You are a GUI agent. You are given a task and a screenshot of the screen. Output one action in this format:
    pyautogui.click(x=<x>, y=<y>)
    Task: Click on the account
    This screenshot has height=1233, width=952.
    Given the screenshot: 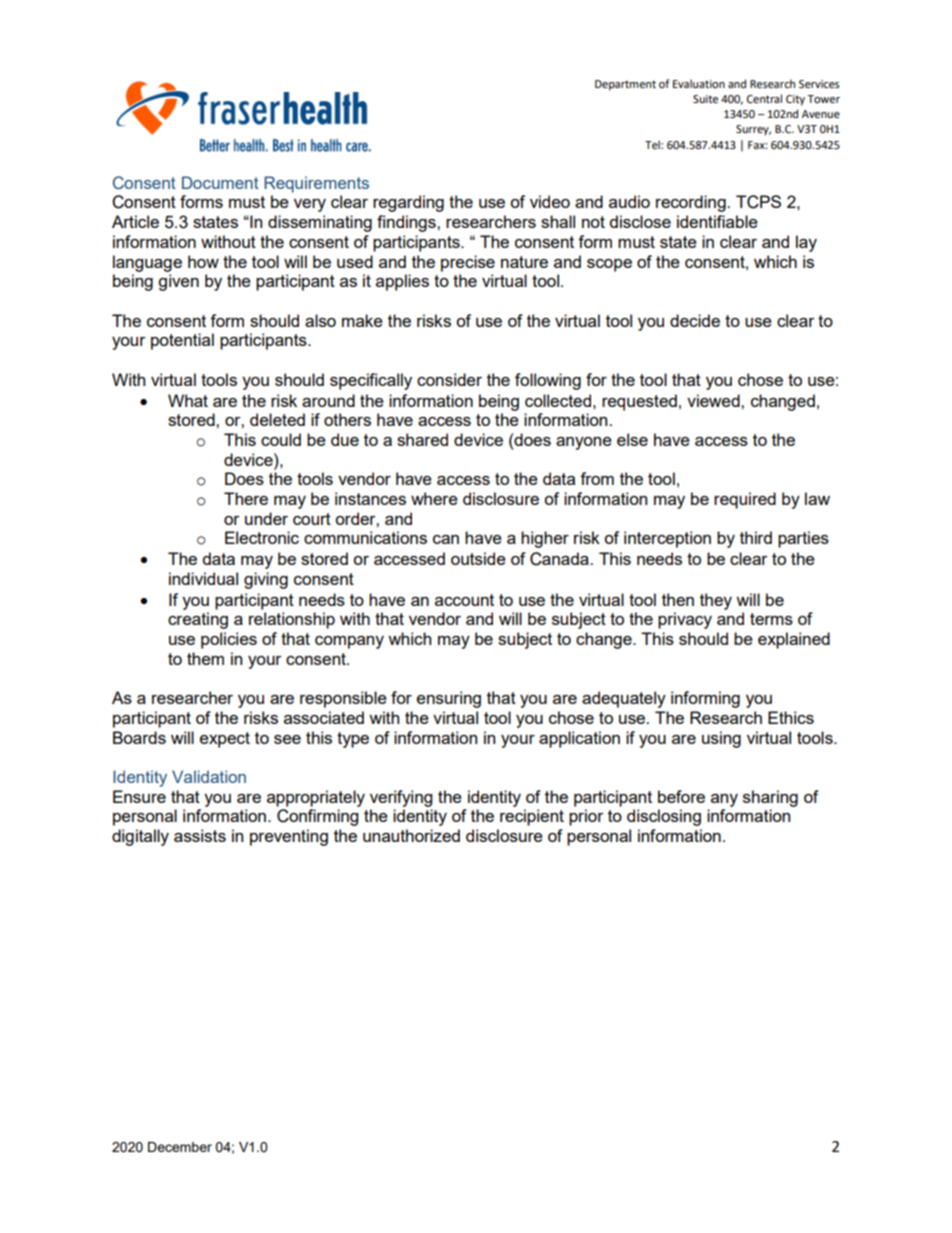 What is the action you would take?
    pyautogui.click(x=464, y=600)
